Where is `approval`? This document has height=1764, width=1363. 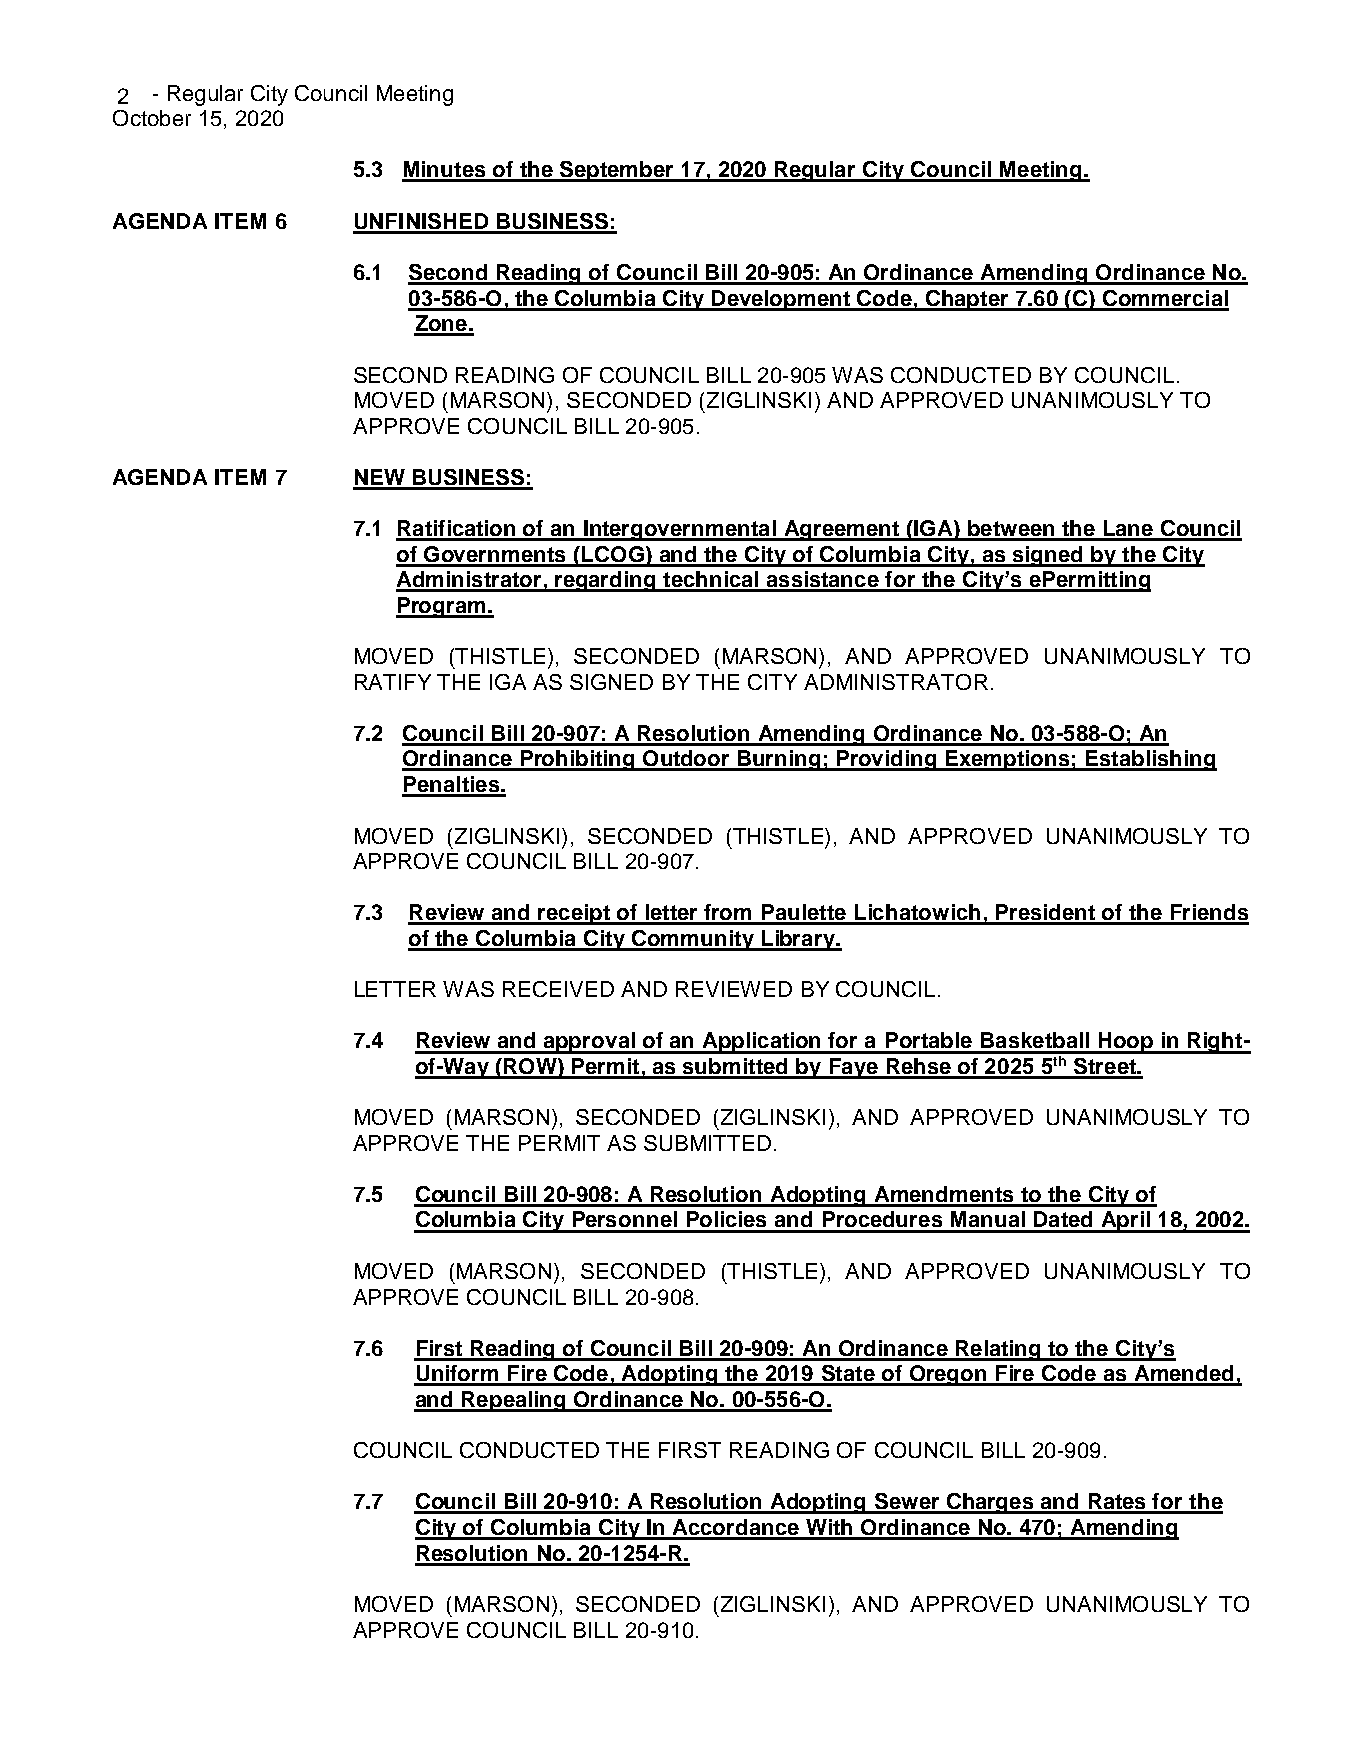 approval is located at coordinates (589, 1043).
